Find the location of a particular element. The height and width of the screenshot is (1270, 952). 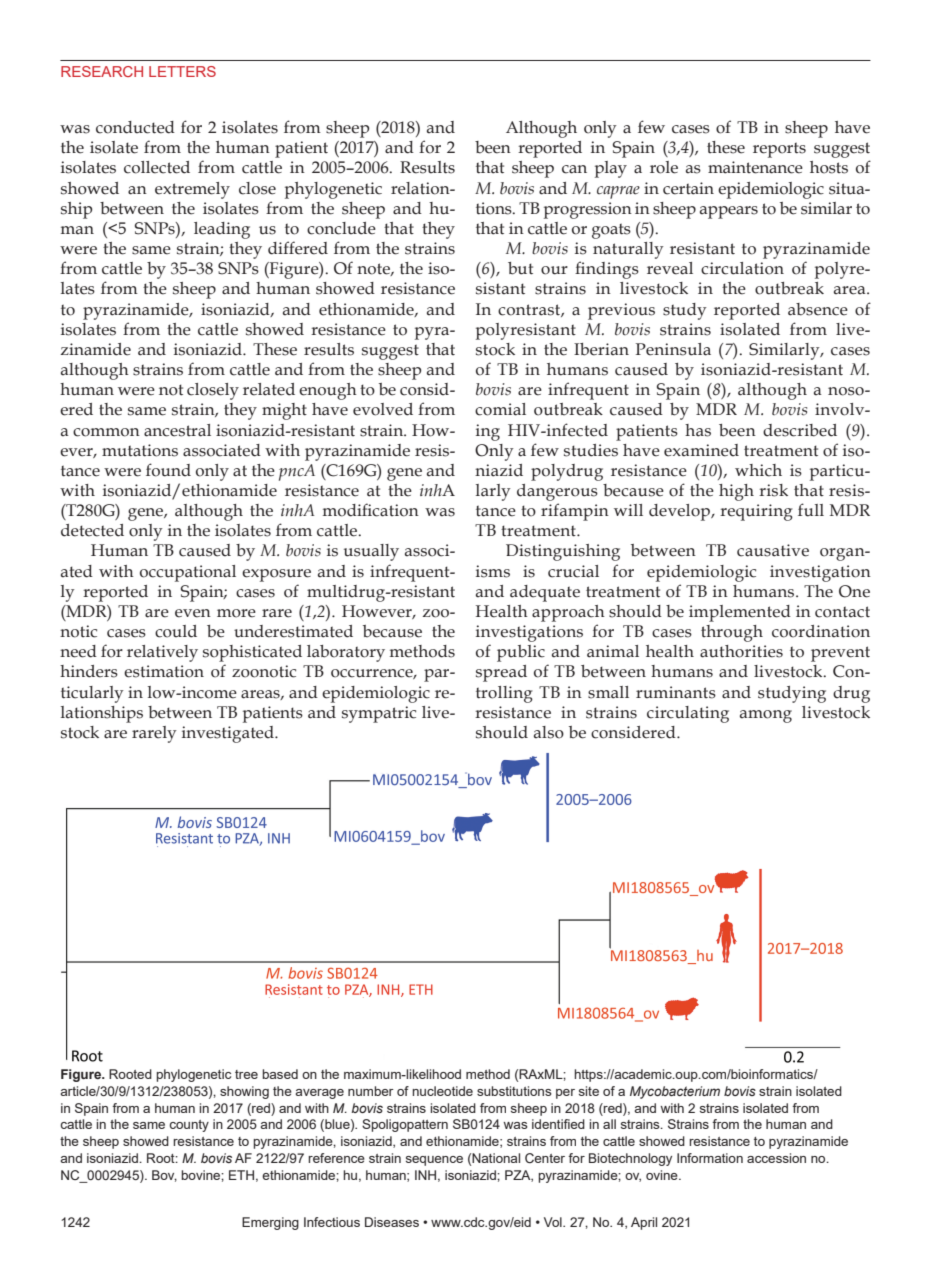

reports is located at coordinates (779, 150).
